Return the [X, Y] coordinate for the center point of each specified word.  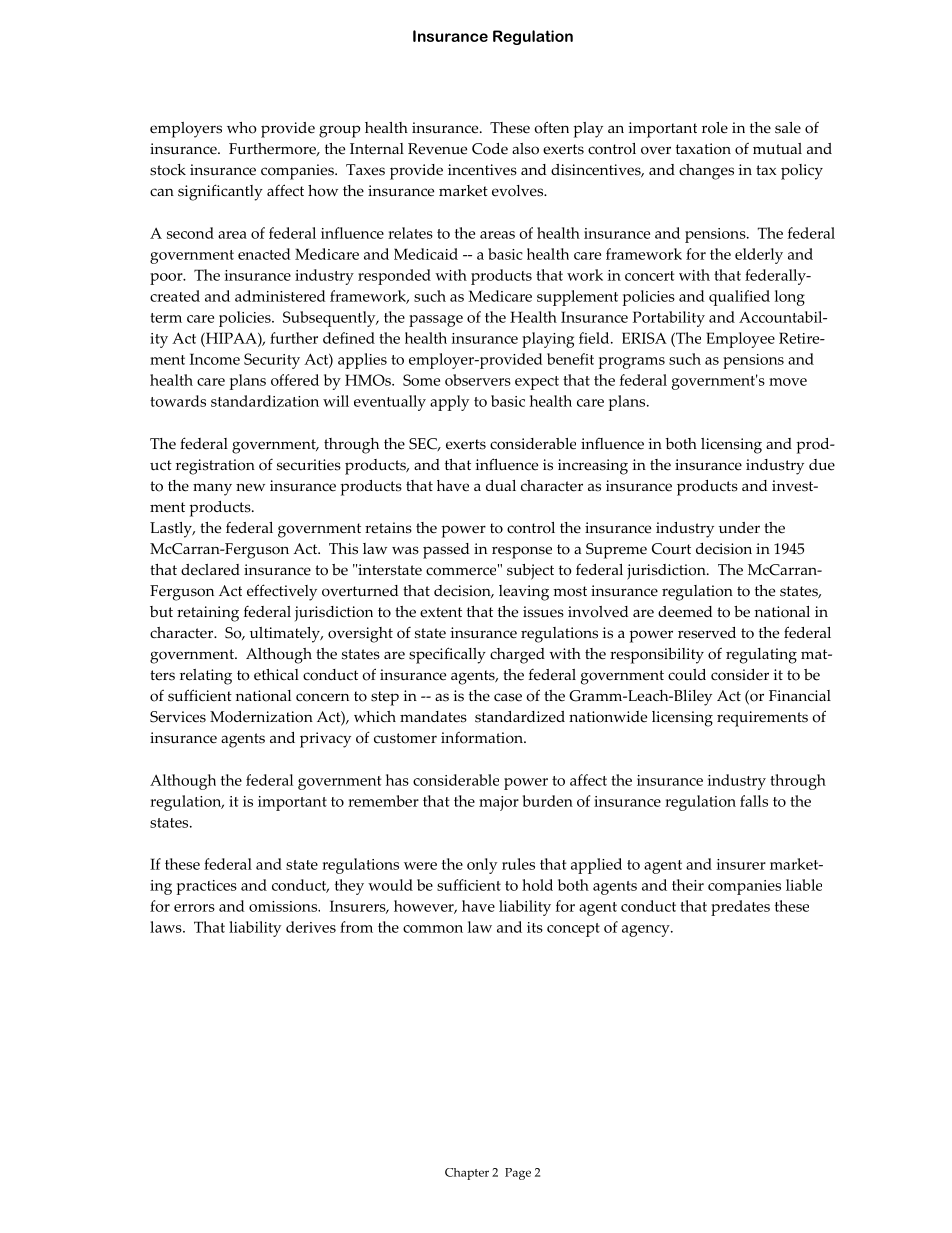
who [242, 128]
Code [490, 149]
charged [517, 656]
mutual [777, 149]
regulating [761, 656]
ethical [276, 675]
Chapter [467, 1174]
